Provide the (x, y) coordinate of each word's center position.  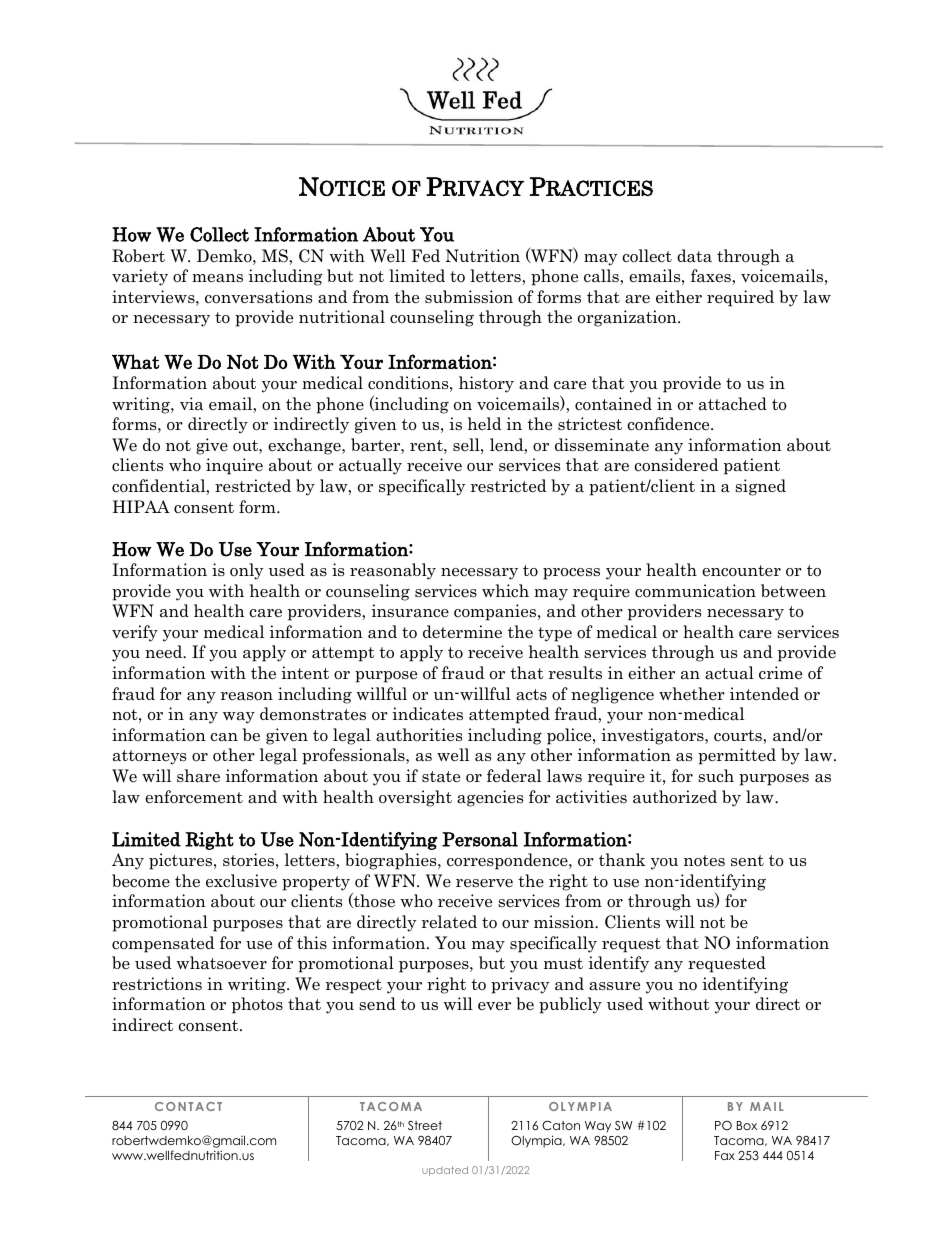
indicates (427, 714)
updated (445, 1171)
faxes (712, 276)
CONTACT (188, 1106)
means (217, 278)
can (224, 737)
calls (602, 276)
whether (692, 693)
